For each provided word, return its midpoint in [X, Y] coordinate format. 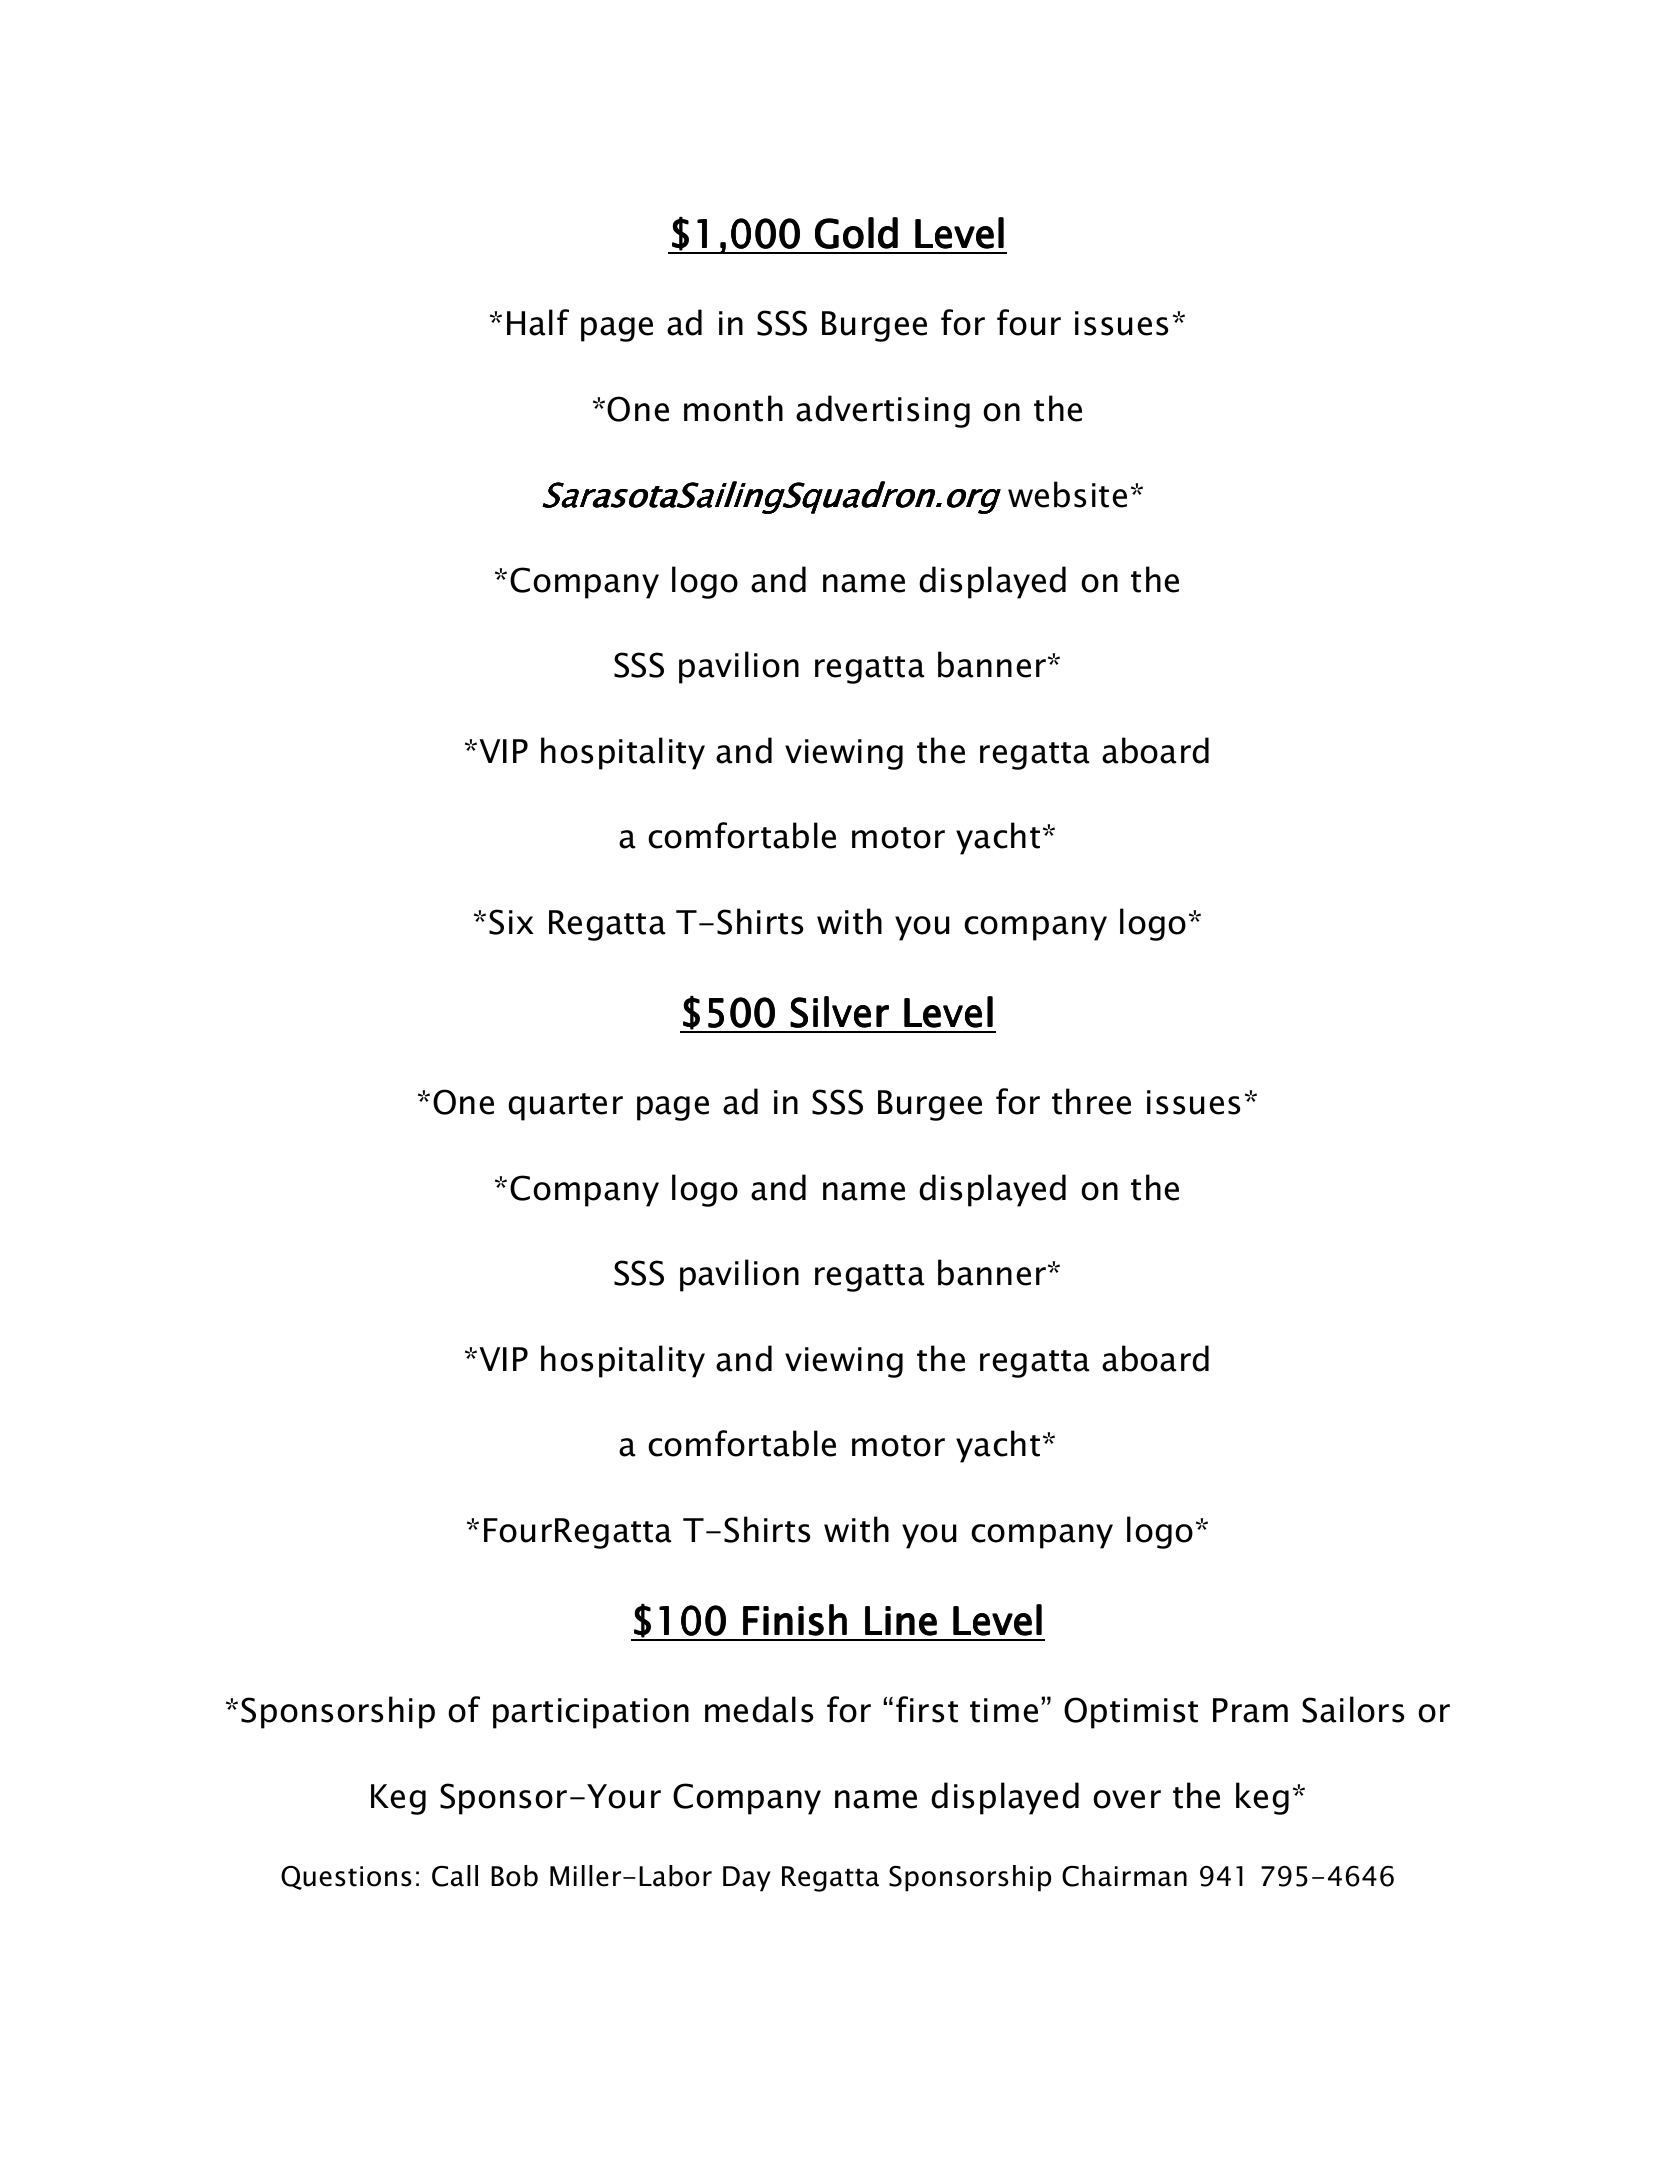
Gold [856, 233]
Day [747, 1879]
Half [538, 322]
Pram [1250, 1710]
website [1067, 494]
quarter [565, 1107]
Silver [839, 1012]
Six [511, 922]
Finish [795, 1620]
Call [455, 1876]
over [1127, 1799]
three [1091, 1101]
